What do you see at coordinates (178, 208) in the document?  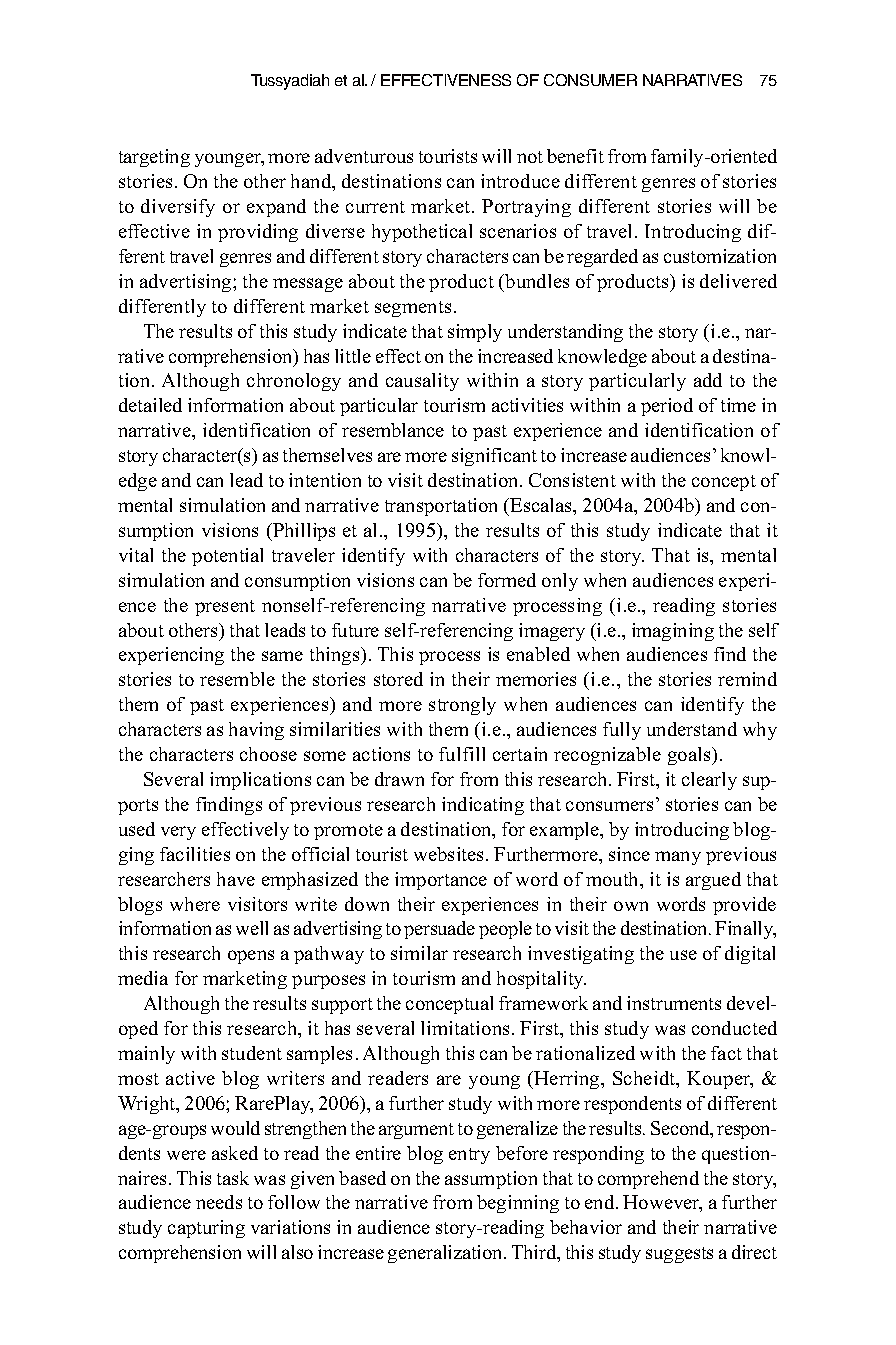 I see `diversify` at bounding box center [178, 208].
